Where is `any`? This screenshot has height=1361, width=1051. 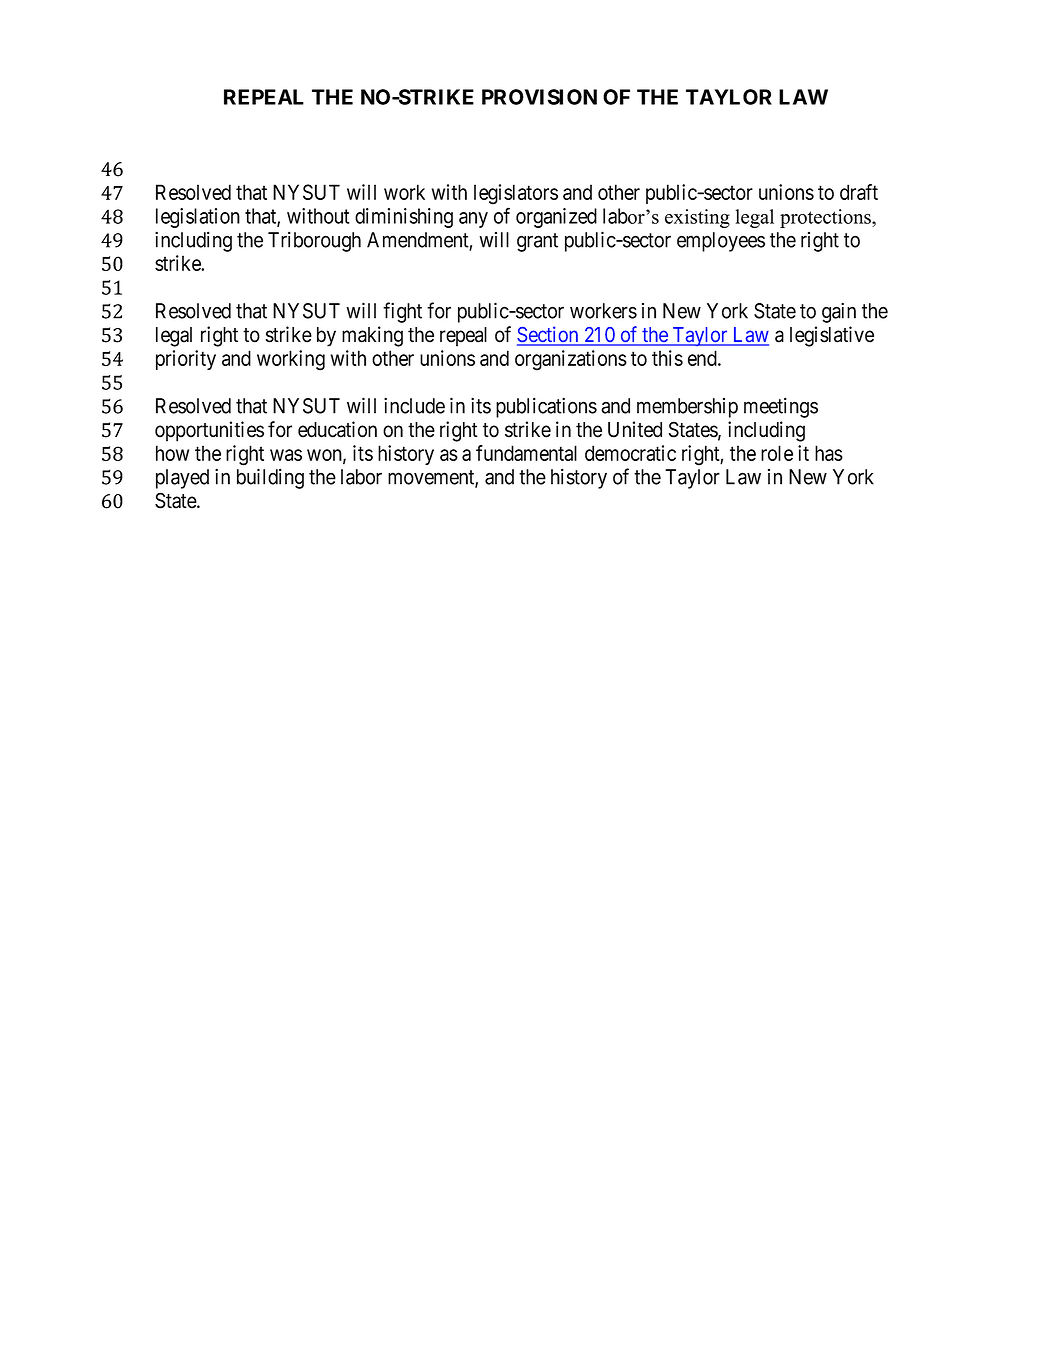 any is located at coordinates (473, 220).
